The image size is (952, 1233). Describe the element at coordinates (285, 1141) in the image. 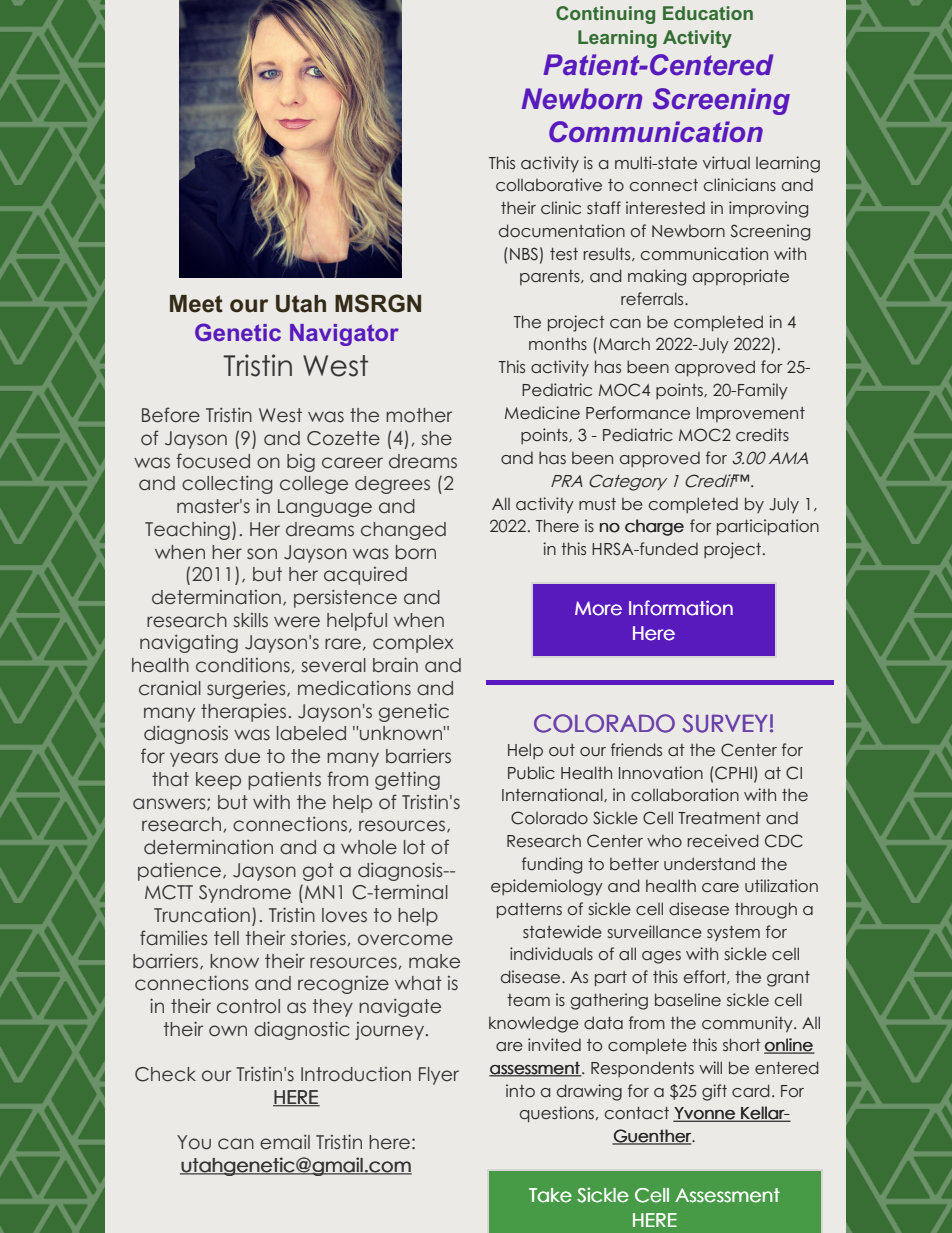

I see `email` at that location.
